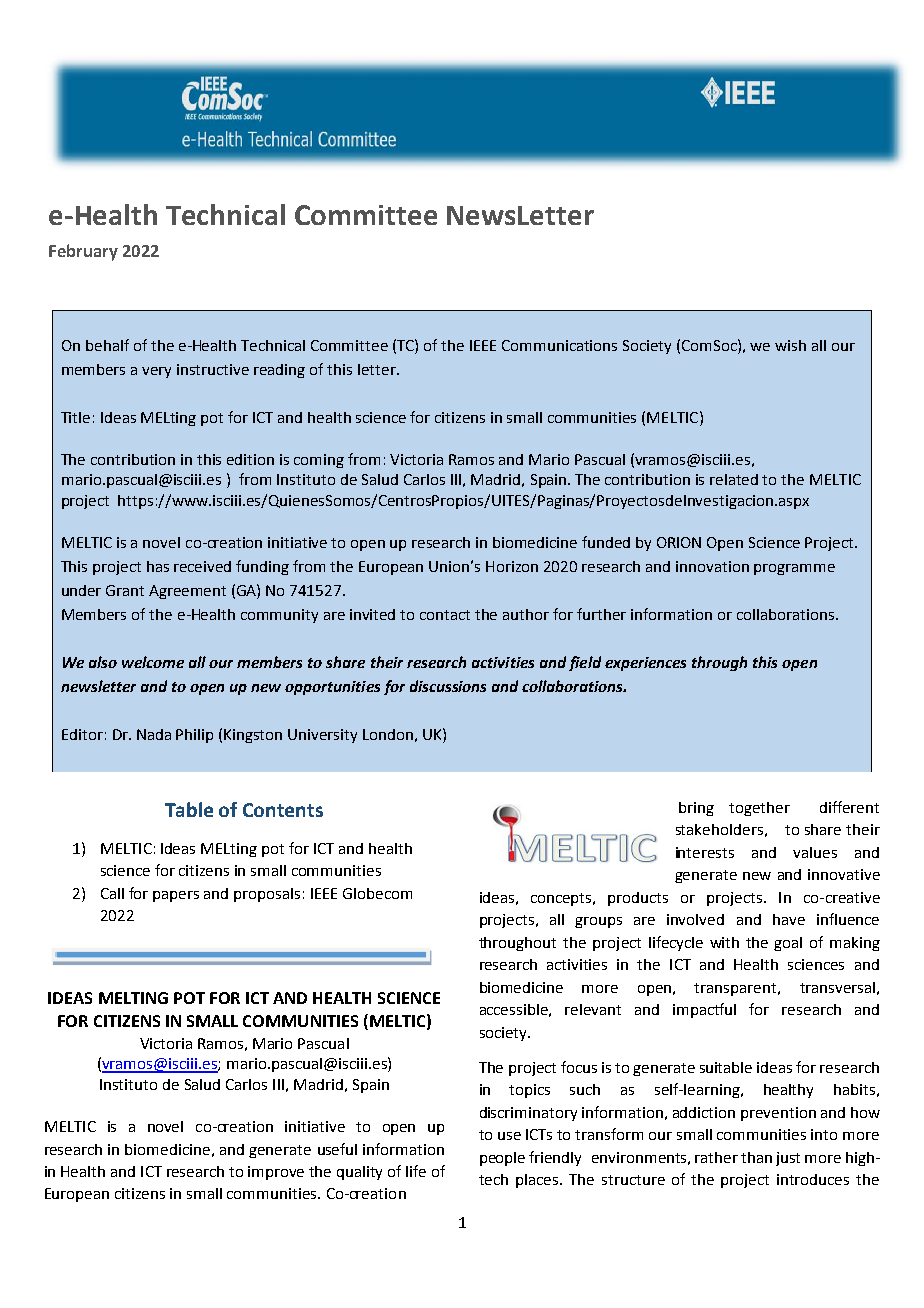 The image size is (924, 1308). What do you see at coordinates (559, 345) in the screenshot?
I see `Communications` at bounding box center [559, 345].
